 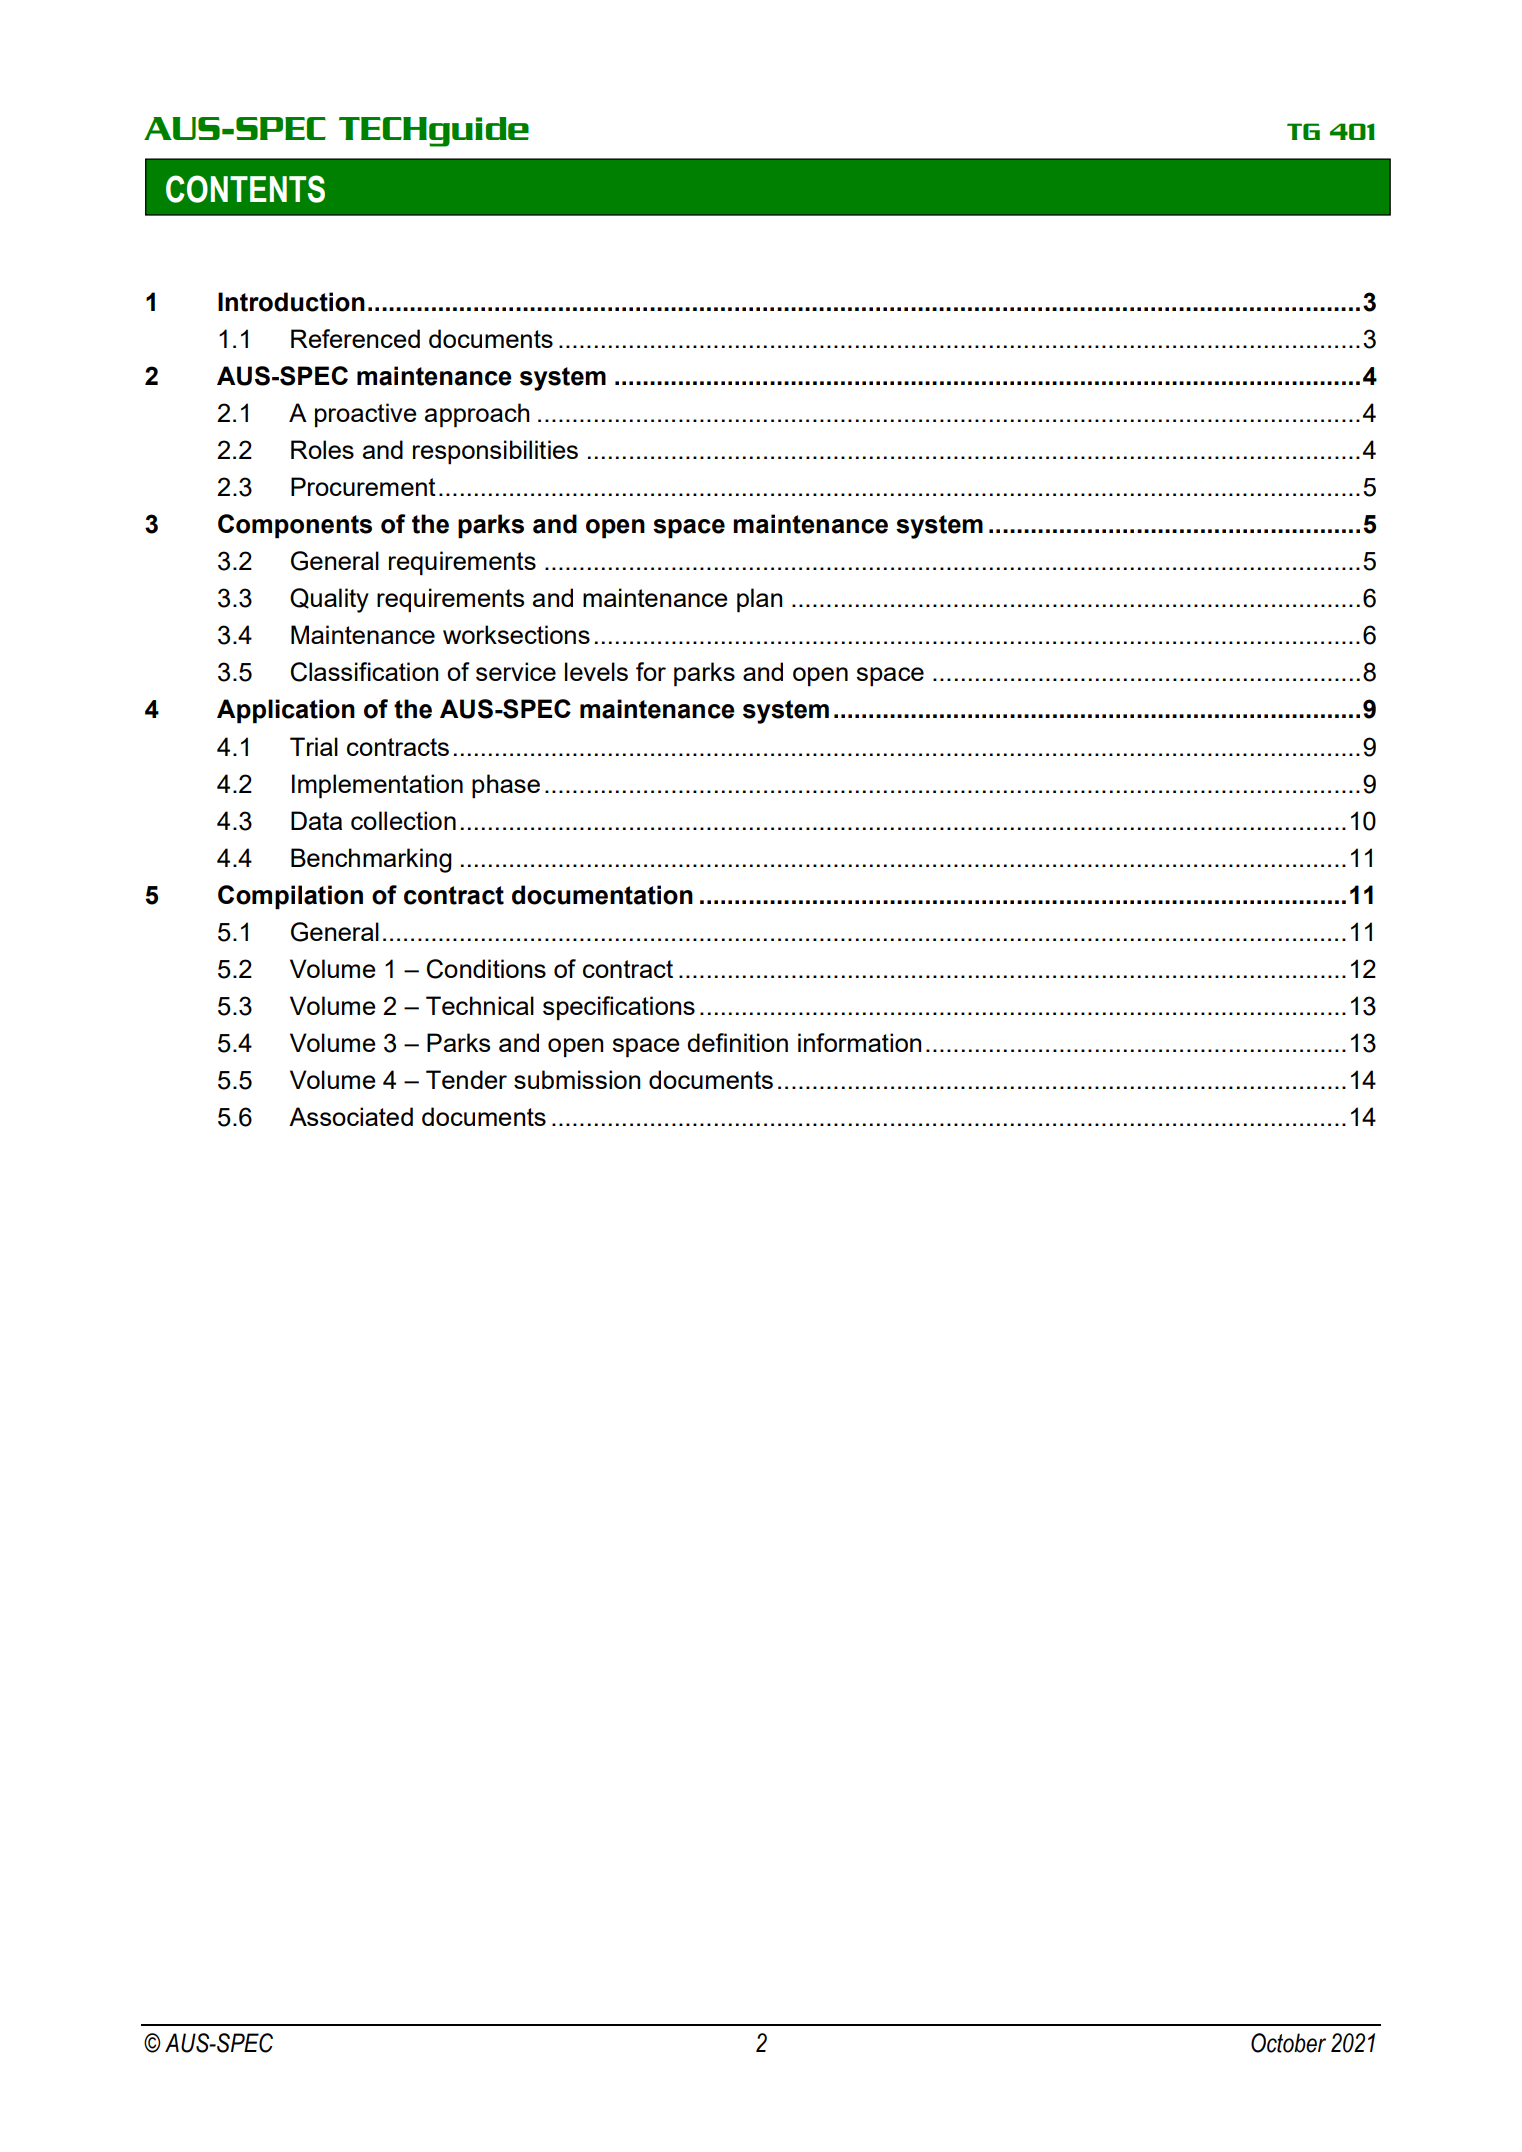 I want to click on Referenced, so click(x=355, y=338).
